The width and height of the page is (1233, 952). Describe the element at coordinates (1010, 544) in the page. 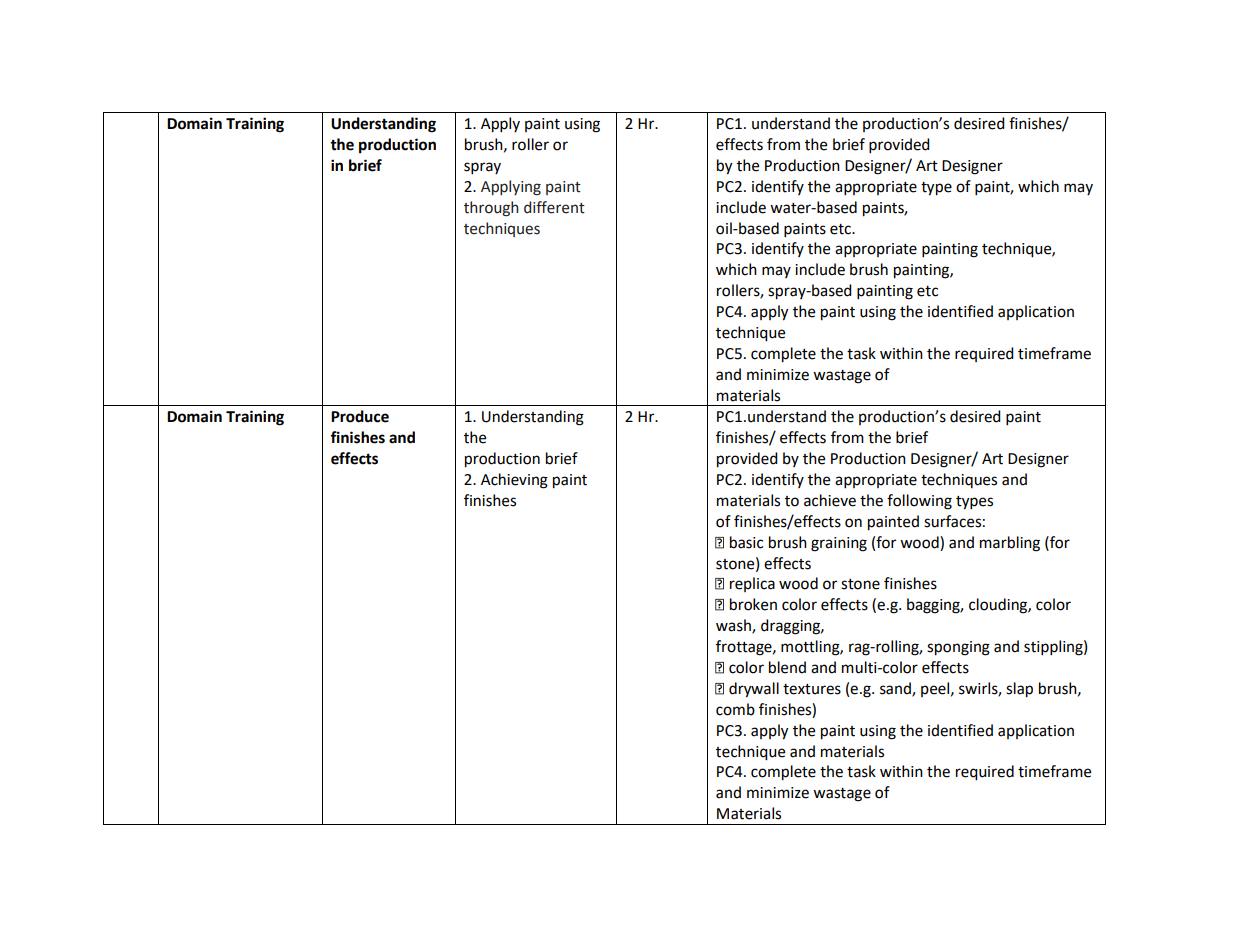

I see `marbling` at that location.
